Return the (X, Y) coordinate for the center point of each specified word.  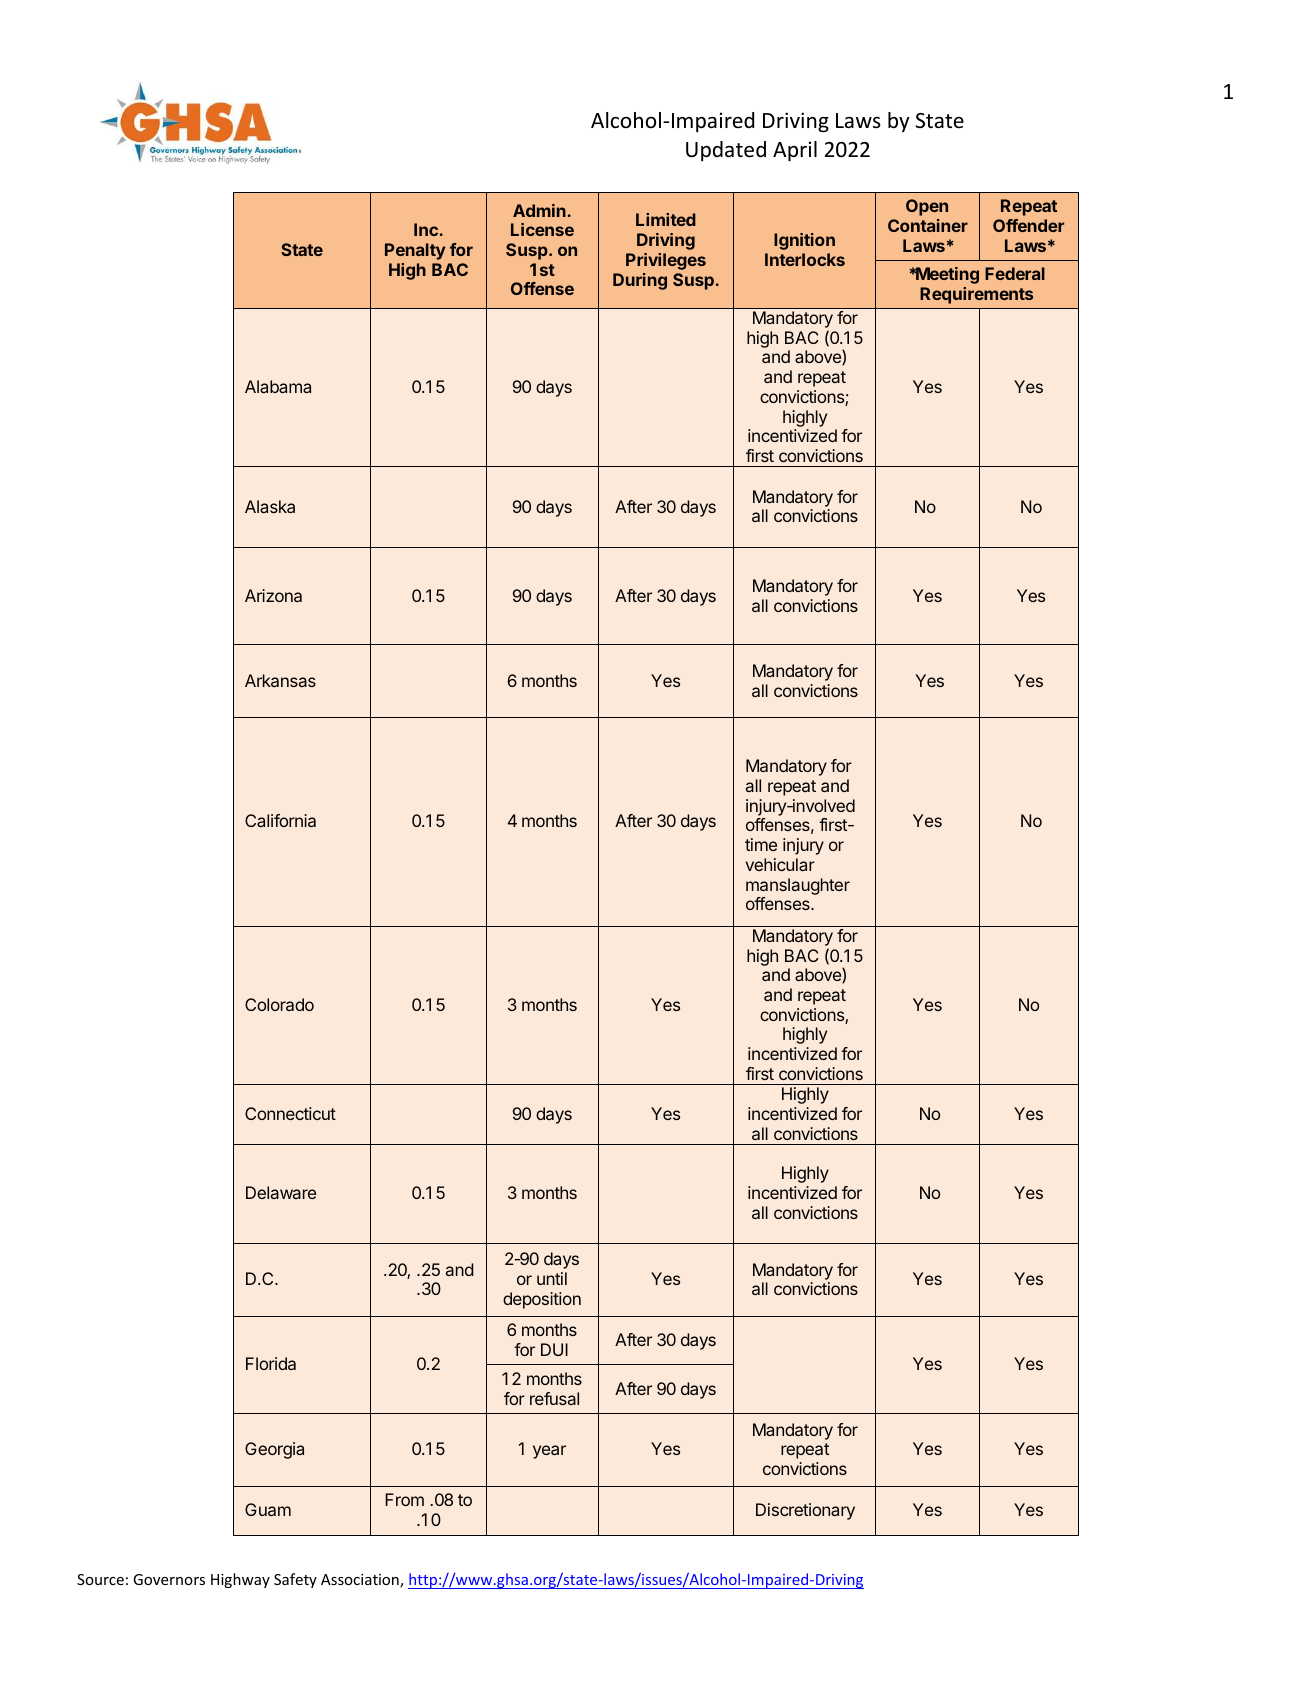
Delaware (281, 1192)
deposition (542, 1300)
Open (927, 207)
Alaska (270, 506)
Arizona (273, 595)
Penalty (415, 251)
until (552, 1278)
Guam (268, 1509)
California (280, 820)
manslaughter (798, 886)
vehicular (780, 864)
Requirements (976, 295)
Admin (539, 210)
